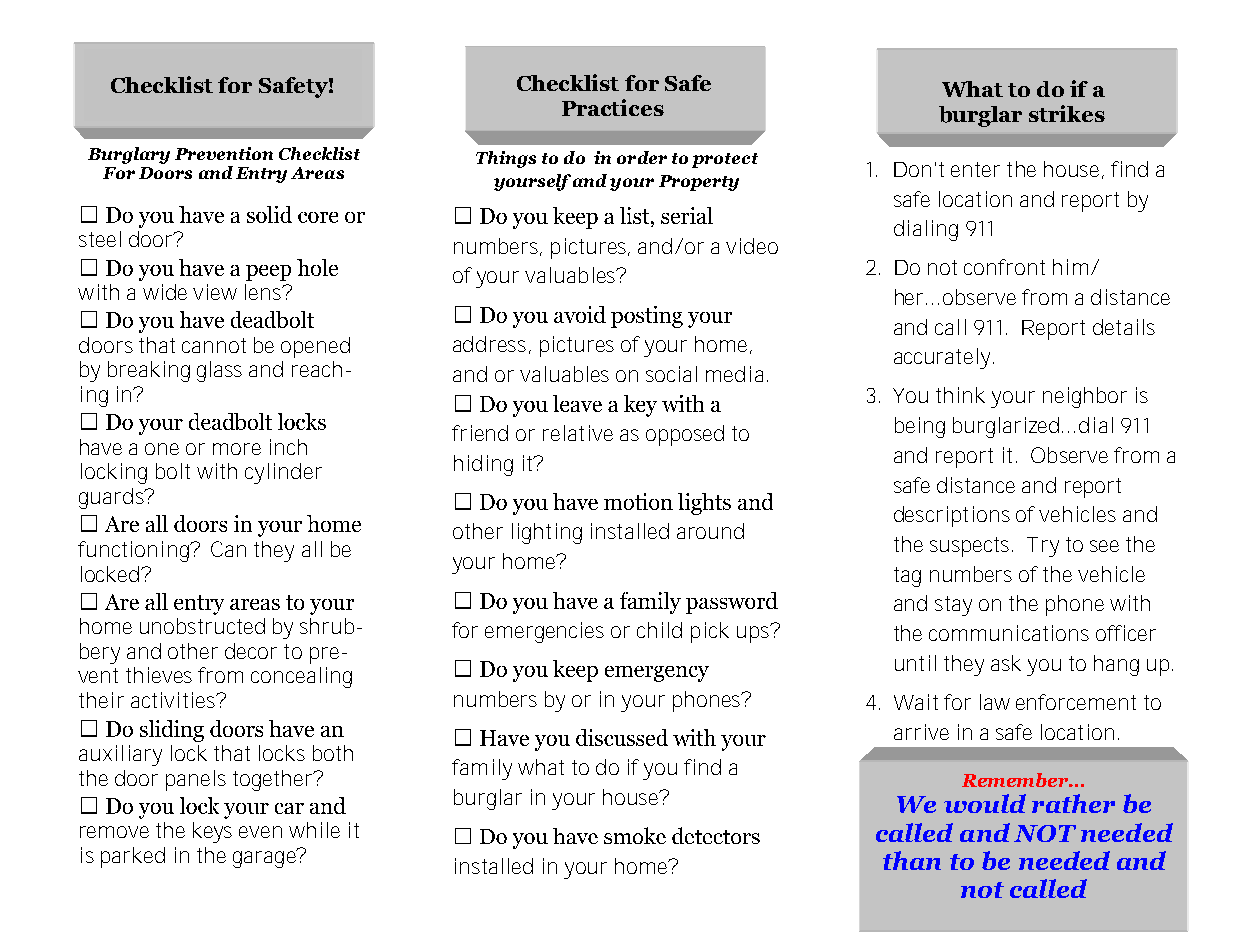 Image resolution: width=1233 pixels, height=952 pixels. What do you see at coordinates (212, 832) in the page?
I see `keys` at bounding box center [212, 832].
